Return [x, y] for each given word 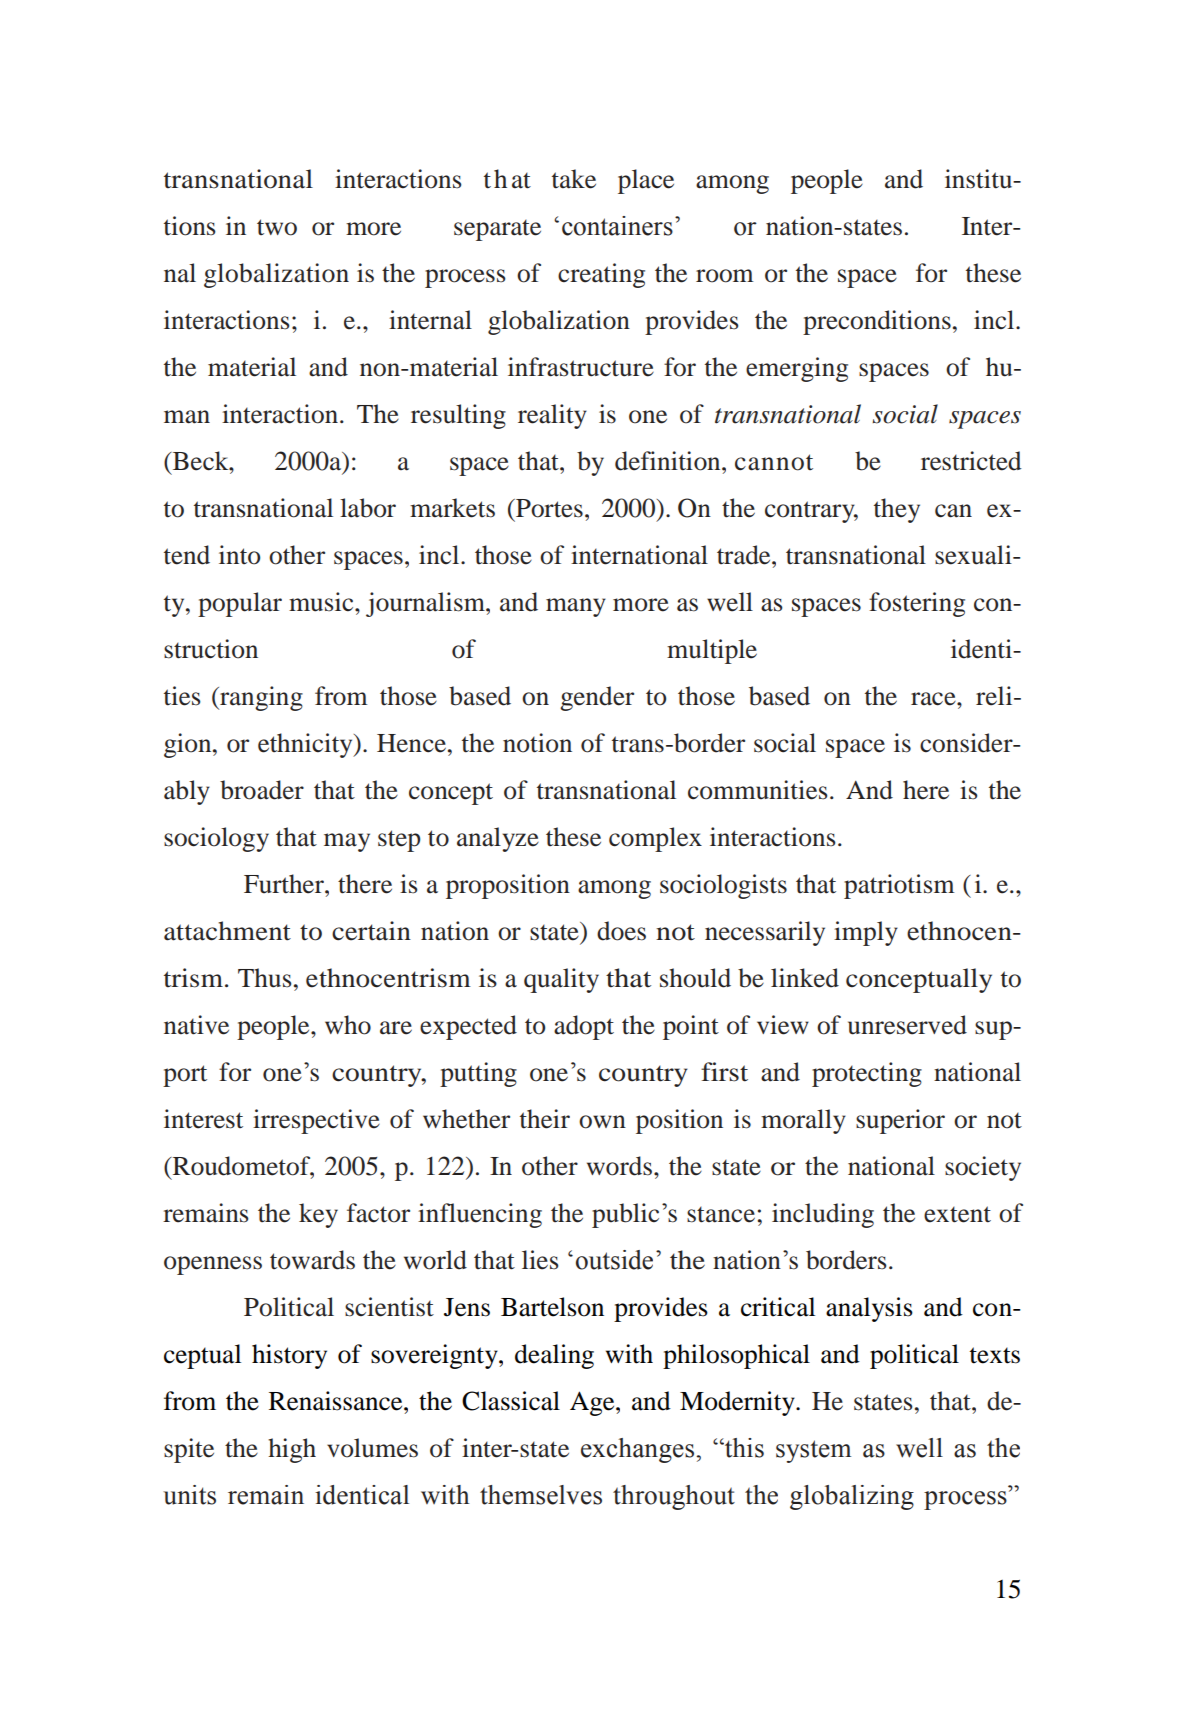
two [277, 227]
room [725, 276]
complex [655, 839]
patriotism [899, 886]
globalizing [852, 1497]
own [602, 1122]
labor [368, 508]
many [576, 607]
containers [617, 226]
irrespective [316, 1121]
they [897, 510]
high [292, 1450]
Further [285, 884]
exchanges [639, 1450]
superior [900, 1121]
